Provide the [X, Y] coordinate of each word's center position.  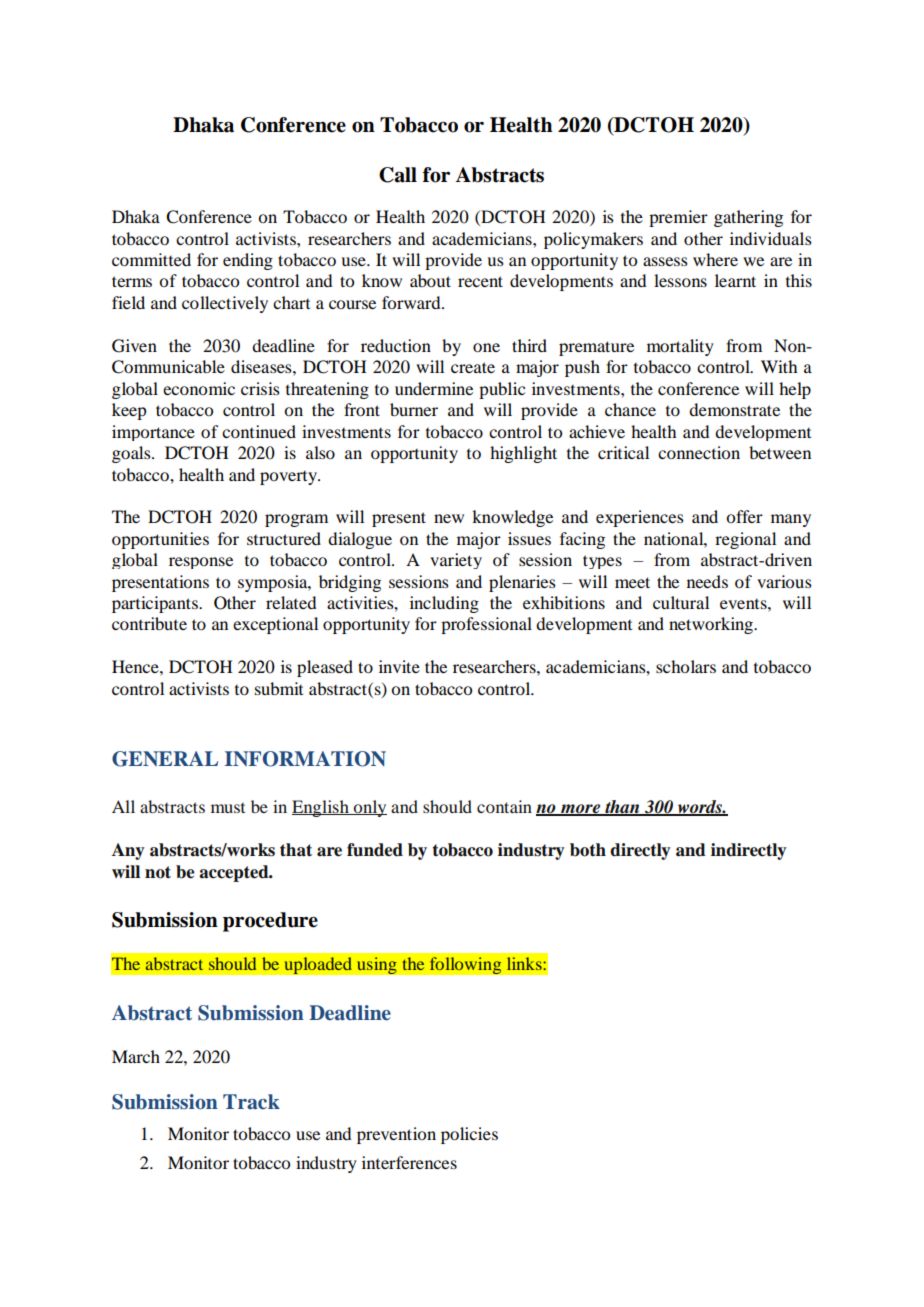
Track [251, 1102]
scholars [686, 666]
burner [414, 409]
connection [699, 452]
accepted [235, 873]
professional [486, 625]
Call [398, 175]
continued [259, 431]
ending [248, 261]
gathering [748, 218]
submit [279, 688]
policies [469, 1135]
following [465, 966]
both [588, 850]
